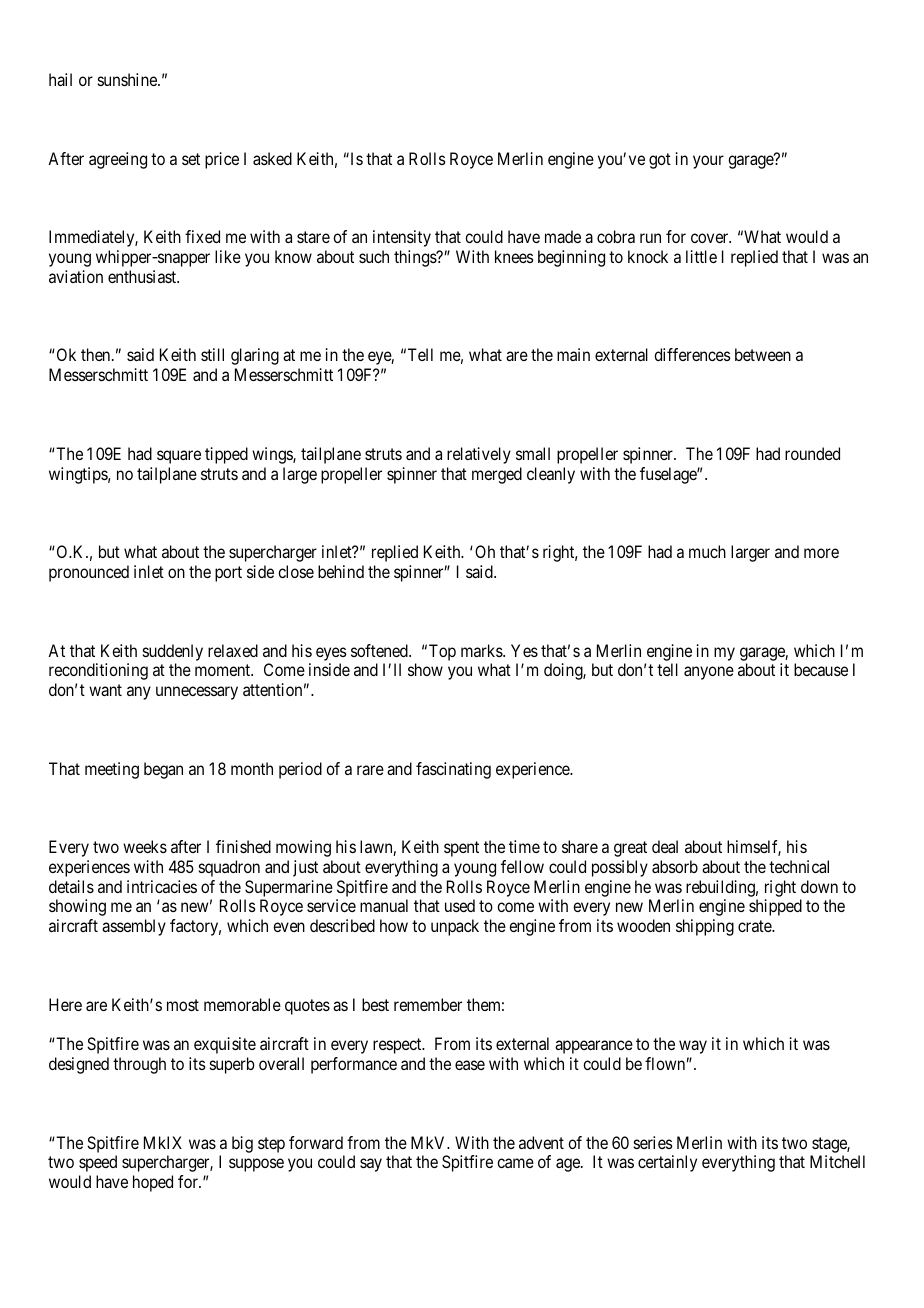 The height and width of the image is (1308, 924). What do you see at coordinates (416, 258) in the image?
I see `things` at bounding box center [416, 258].
